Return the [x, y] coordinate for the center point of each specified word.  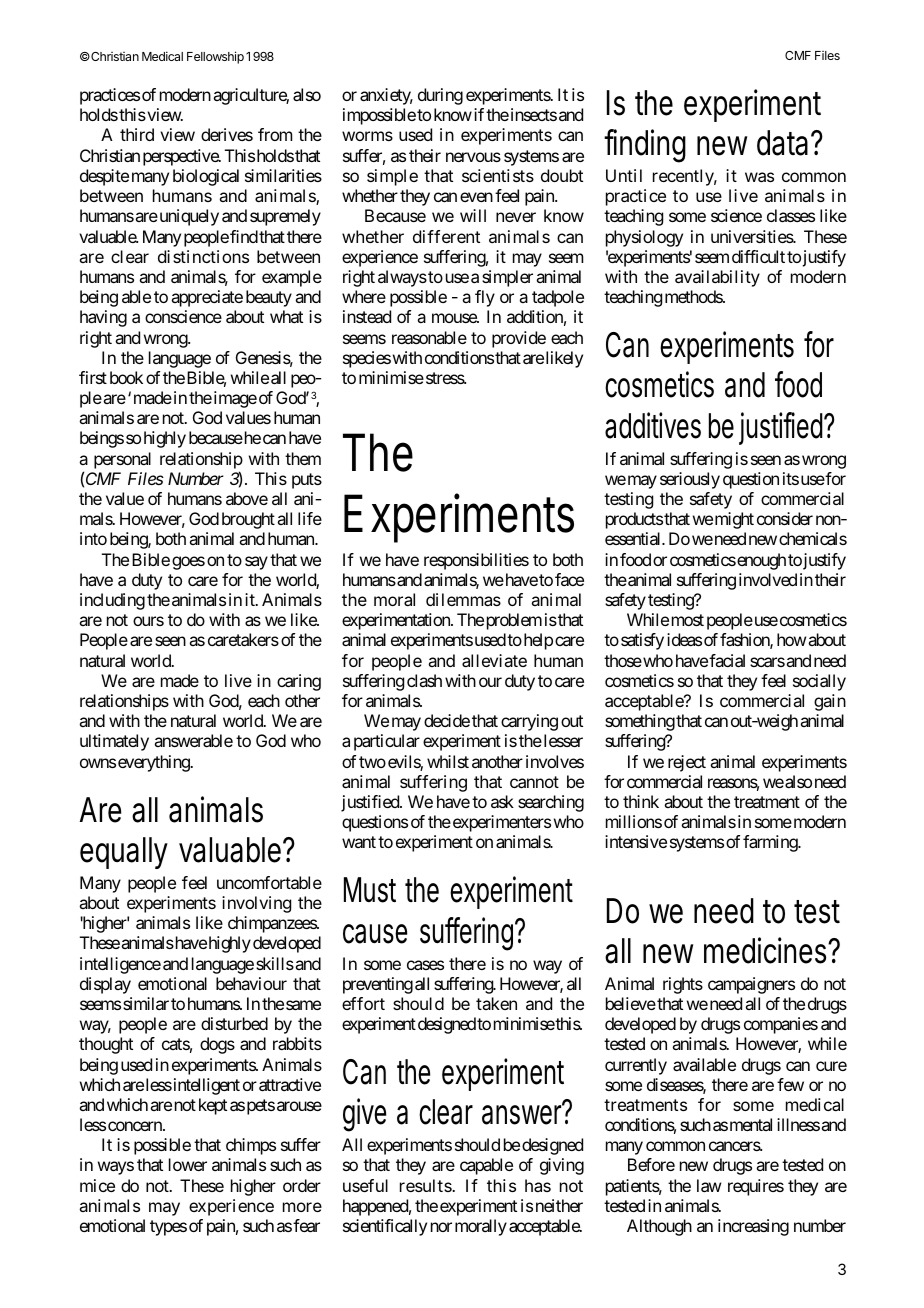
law [709, 1185]
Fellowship [215, 57]
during [440, 96]
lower [188, 1164]
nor [441, 1227]
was [759, 177]
